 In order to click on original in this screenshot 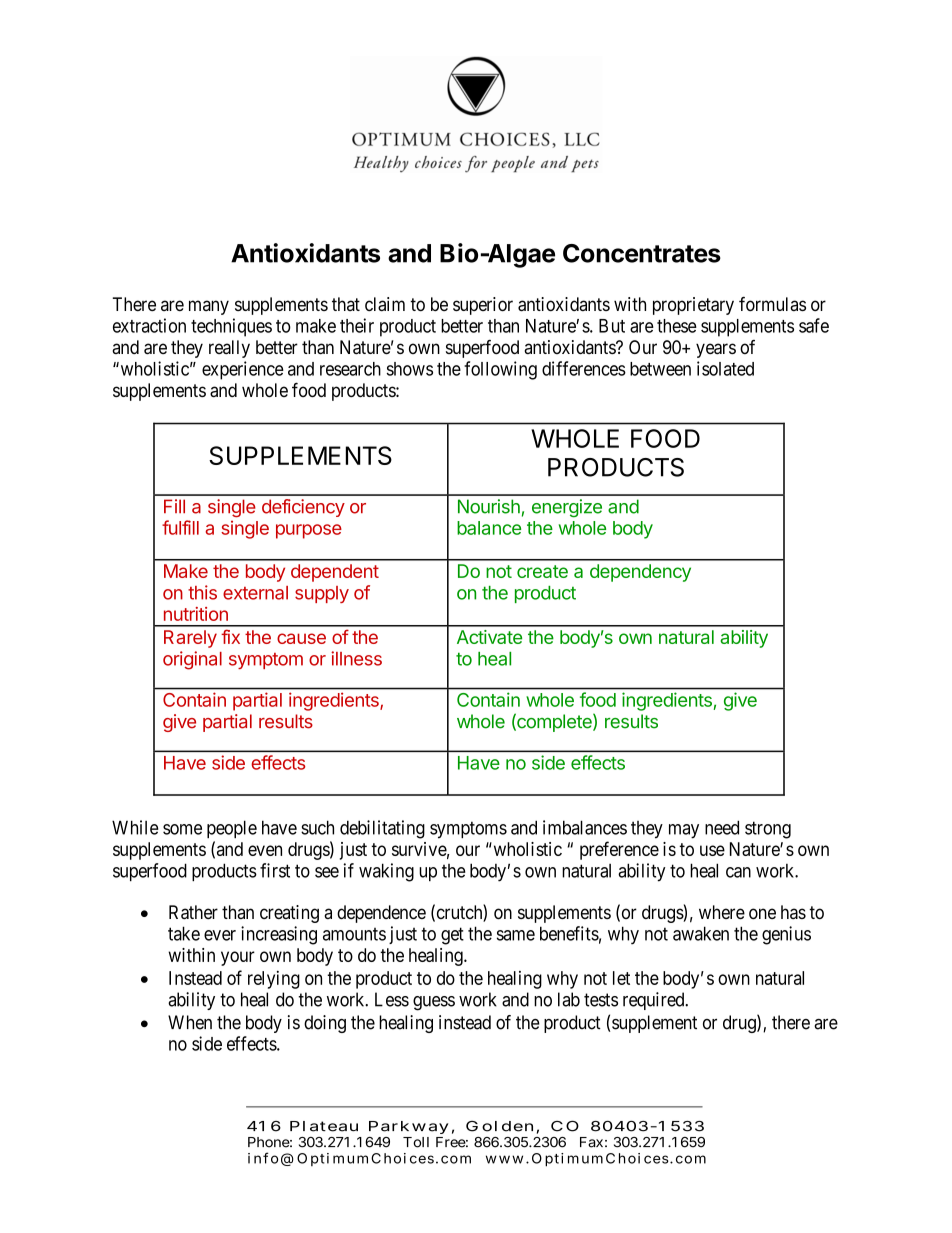, I will do `click(192, 660)`.
